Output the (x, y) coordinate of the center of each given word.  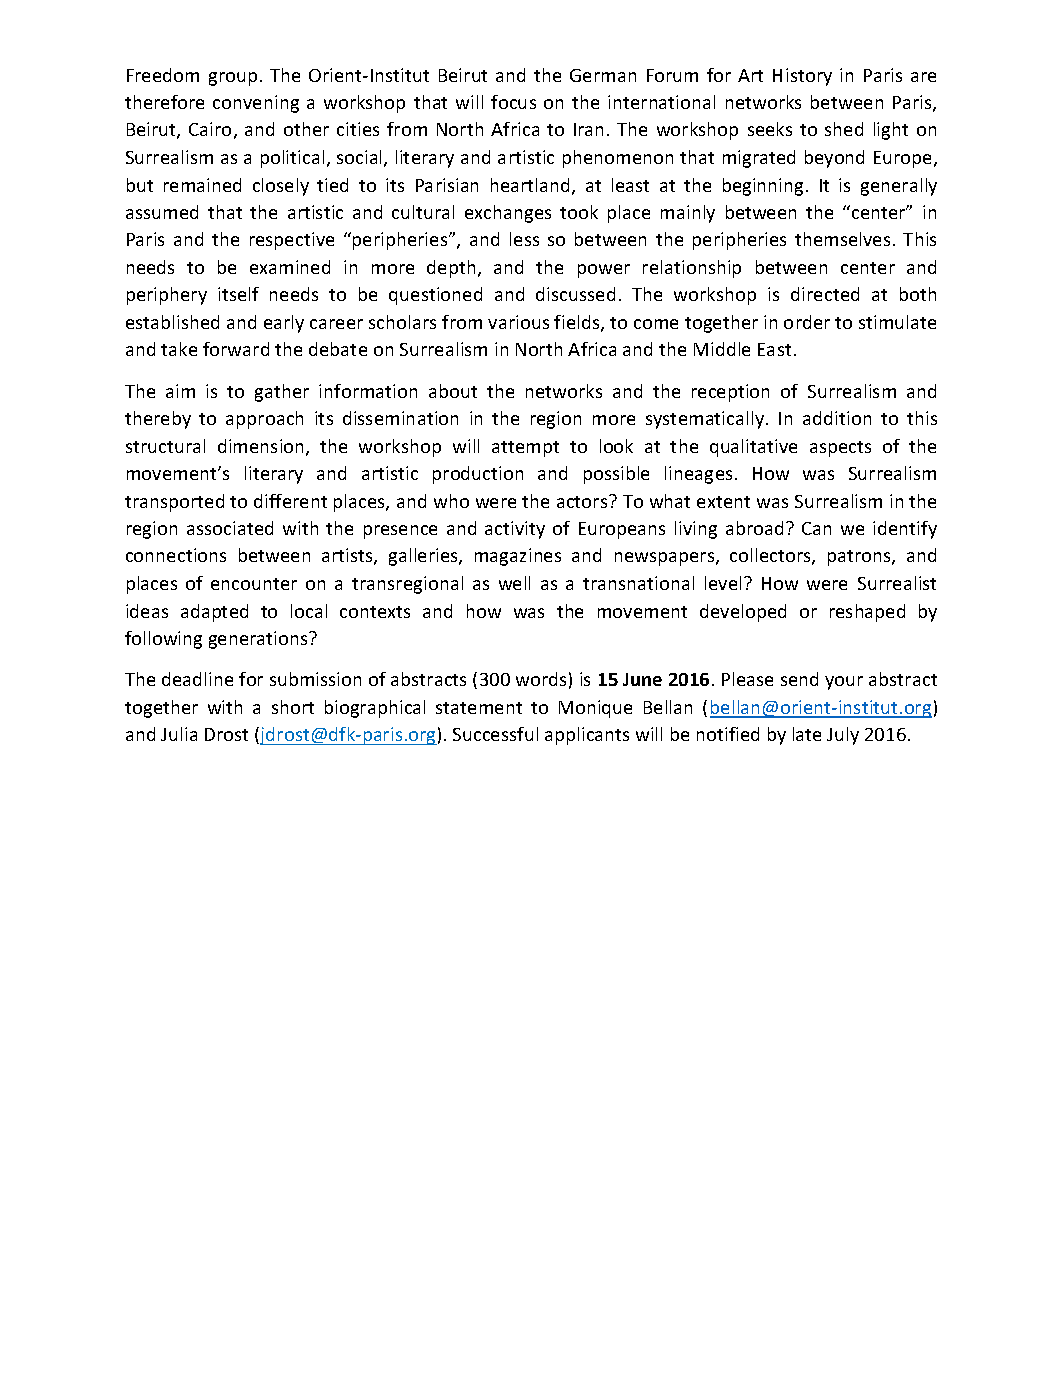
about (453, 391)
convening (256, 104)
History (802, 77)
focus (513, 102)
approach (264, 420)
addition (837, 418)
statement (479, 708)
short (293, 707)
